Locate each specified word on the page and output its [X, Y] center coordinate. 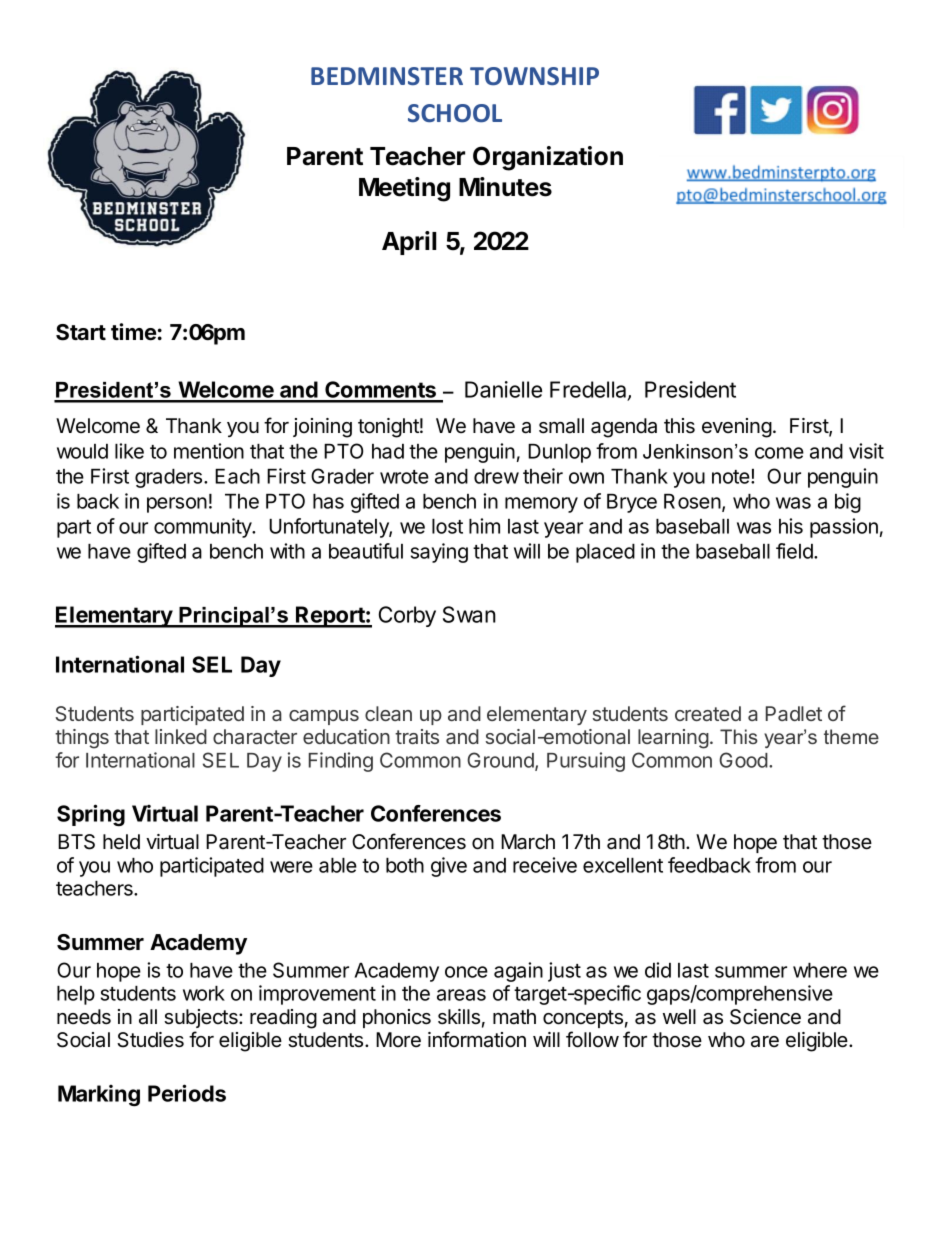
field [795, 551]
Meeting [404, 189]
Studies [150, 1040]
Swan [469, 614]
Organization [548, 158]
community [204, 528]
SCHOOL [455, 113]
